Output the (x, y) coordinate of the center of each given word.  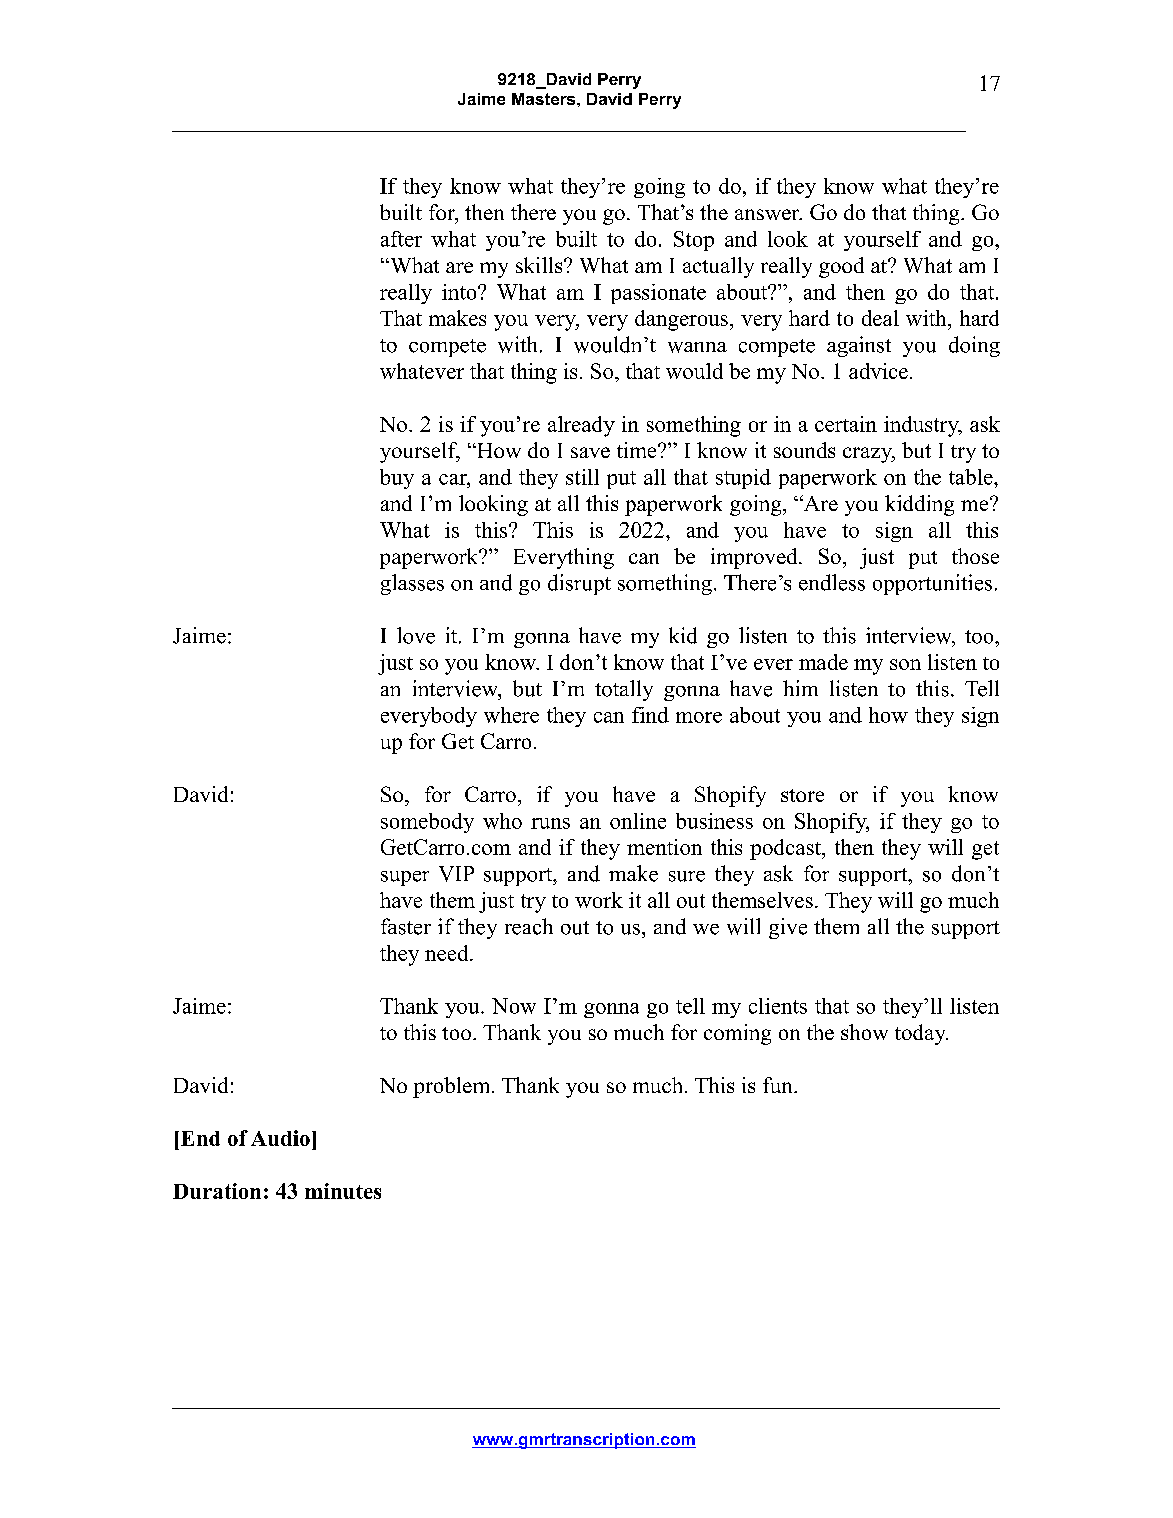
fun (779, 1085)
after (401, 239)
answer (768, 214)
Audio (280, 1138)
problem (453, 1087)
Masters (545, 99)
